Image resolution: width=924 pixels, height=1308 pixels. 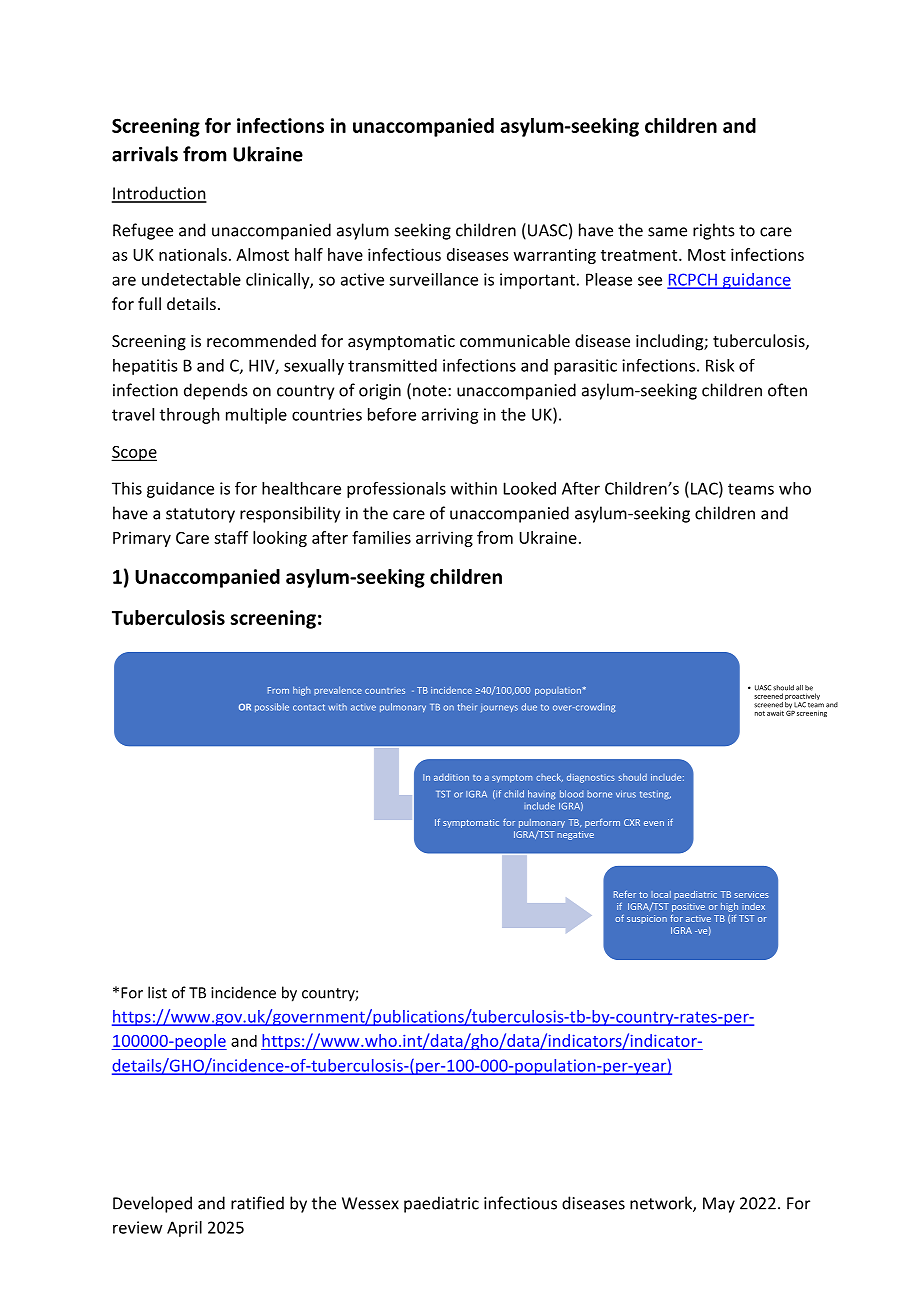 I want to click on April, so click(x=184, y=1229).
